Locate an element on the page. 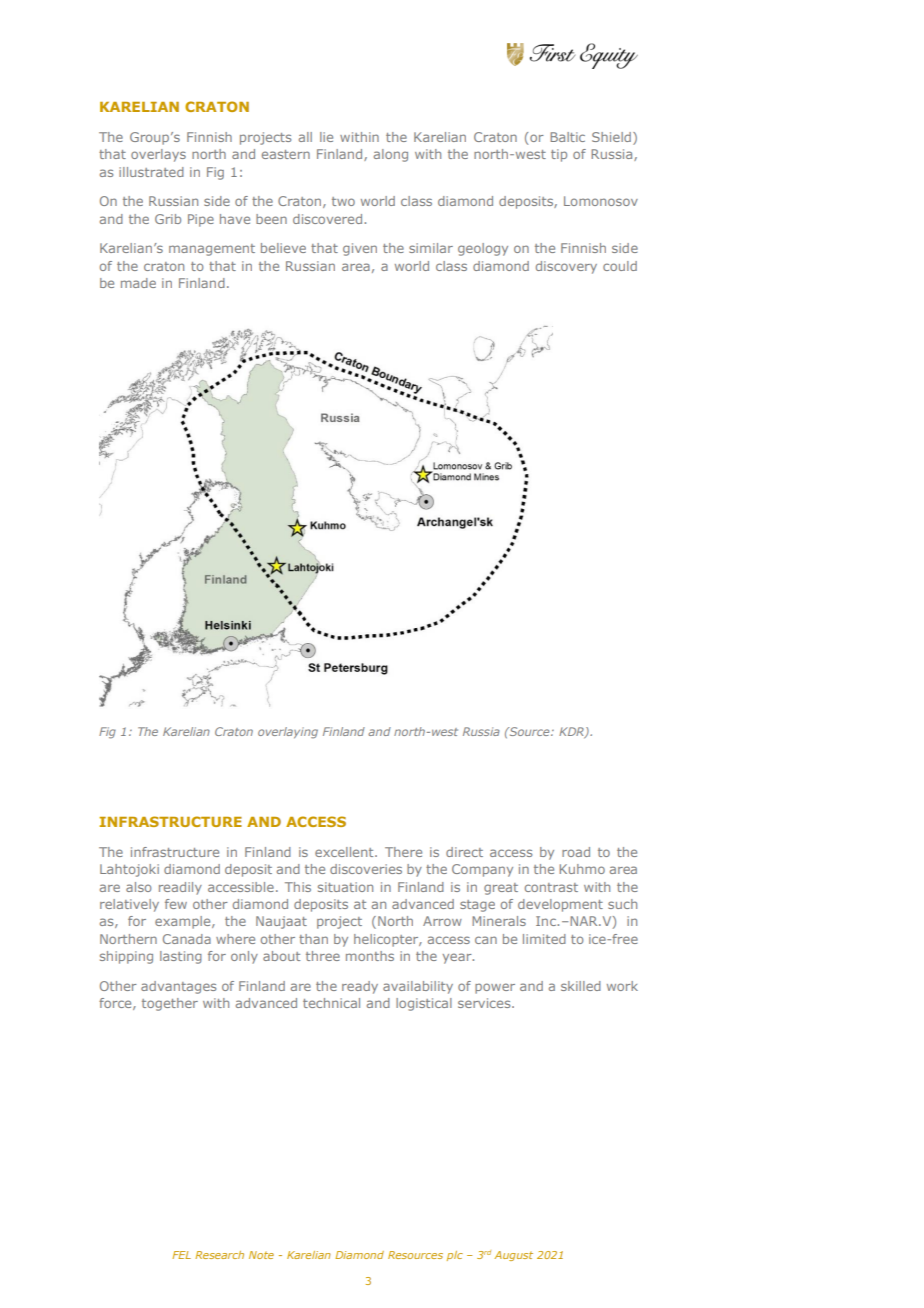  overlays is located at coordinates (158, 155).
